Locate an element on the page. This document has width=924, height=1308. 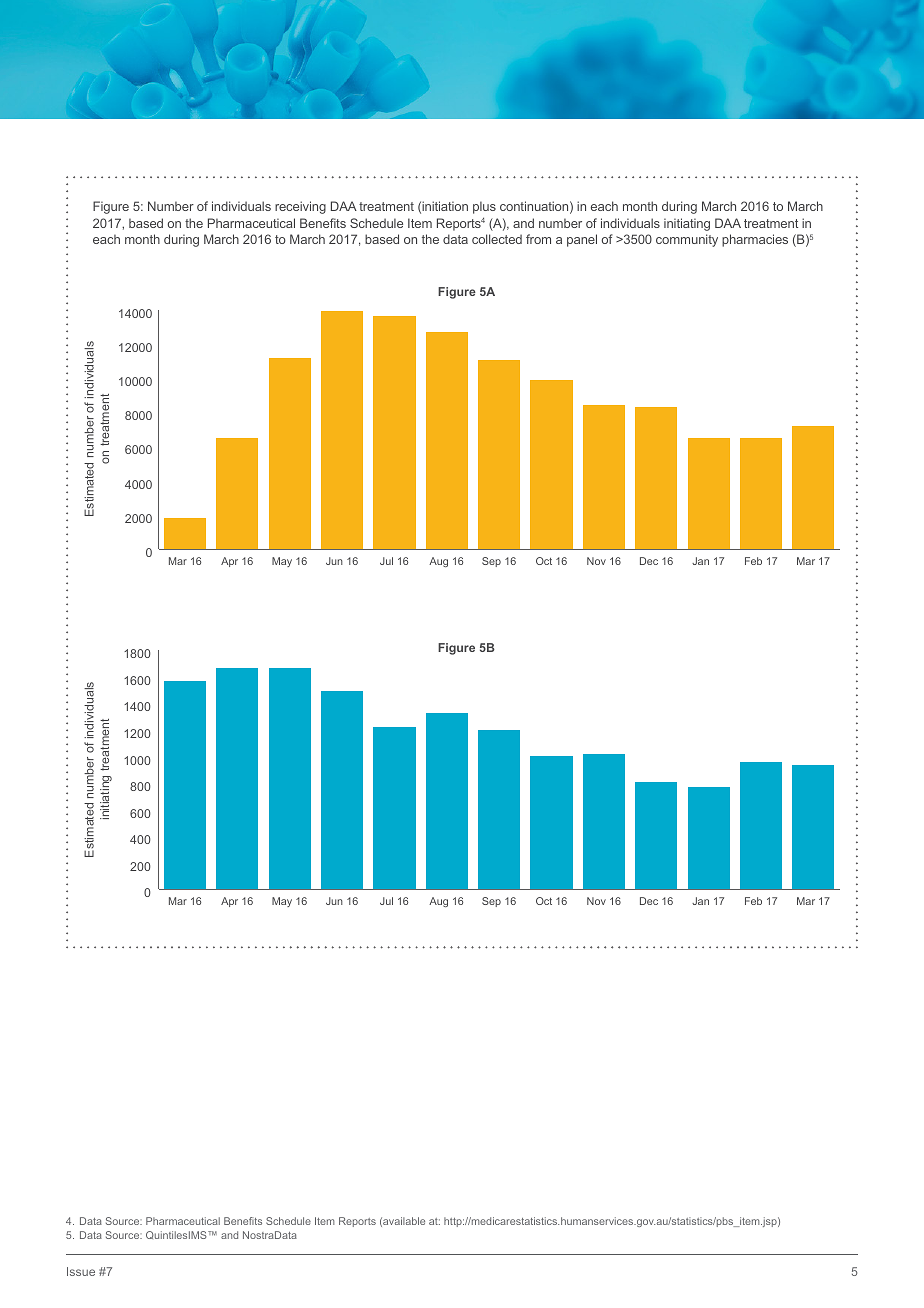
plus is located at coordinates (484, 207).
